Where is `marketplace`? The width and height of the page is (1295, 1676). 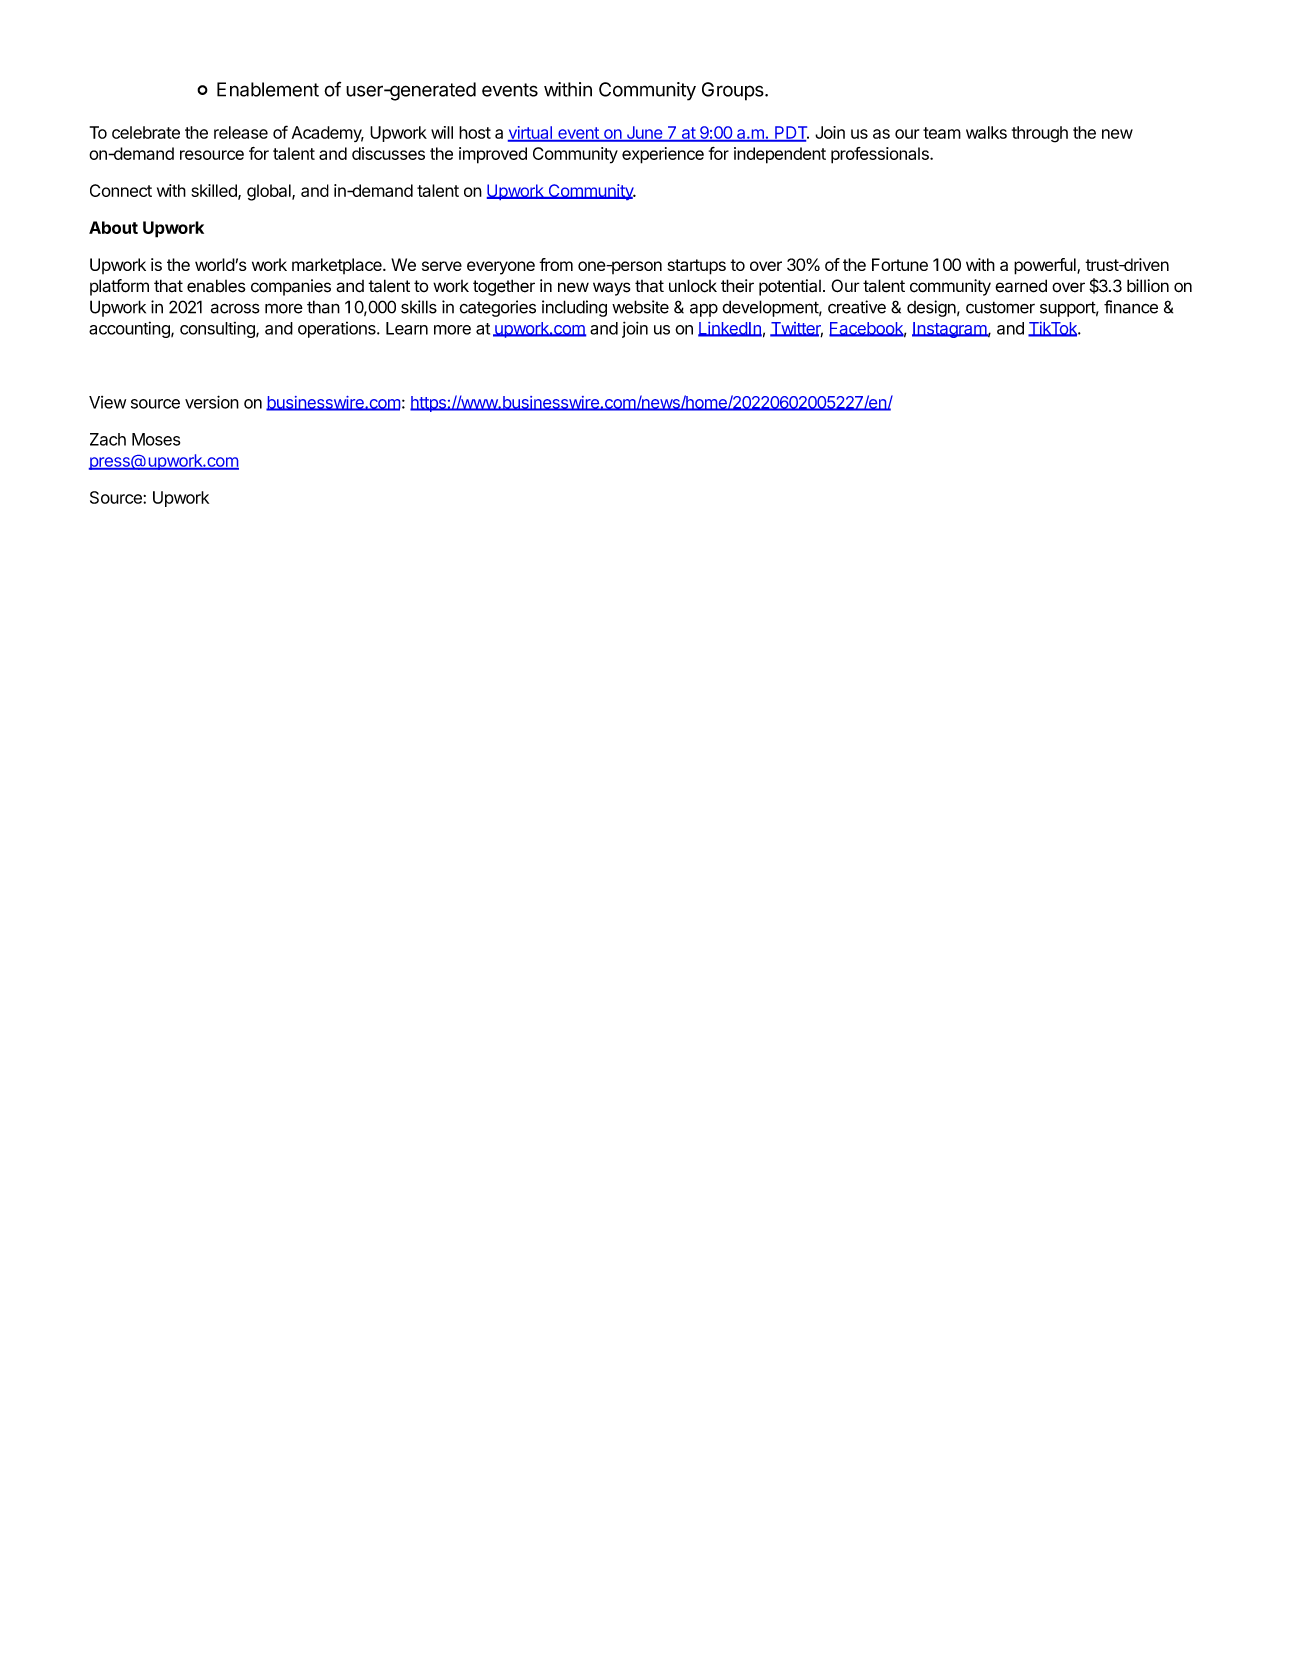
marketplace is located at coordinates (338, 266).
